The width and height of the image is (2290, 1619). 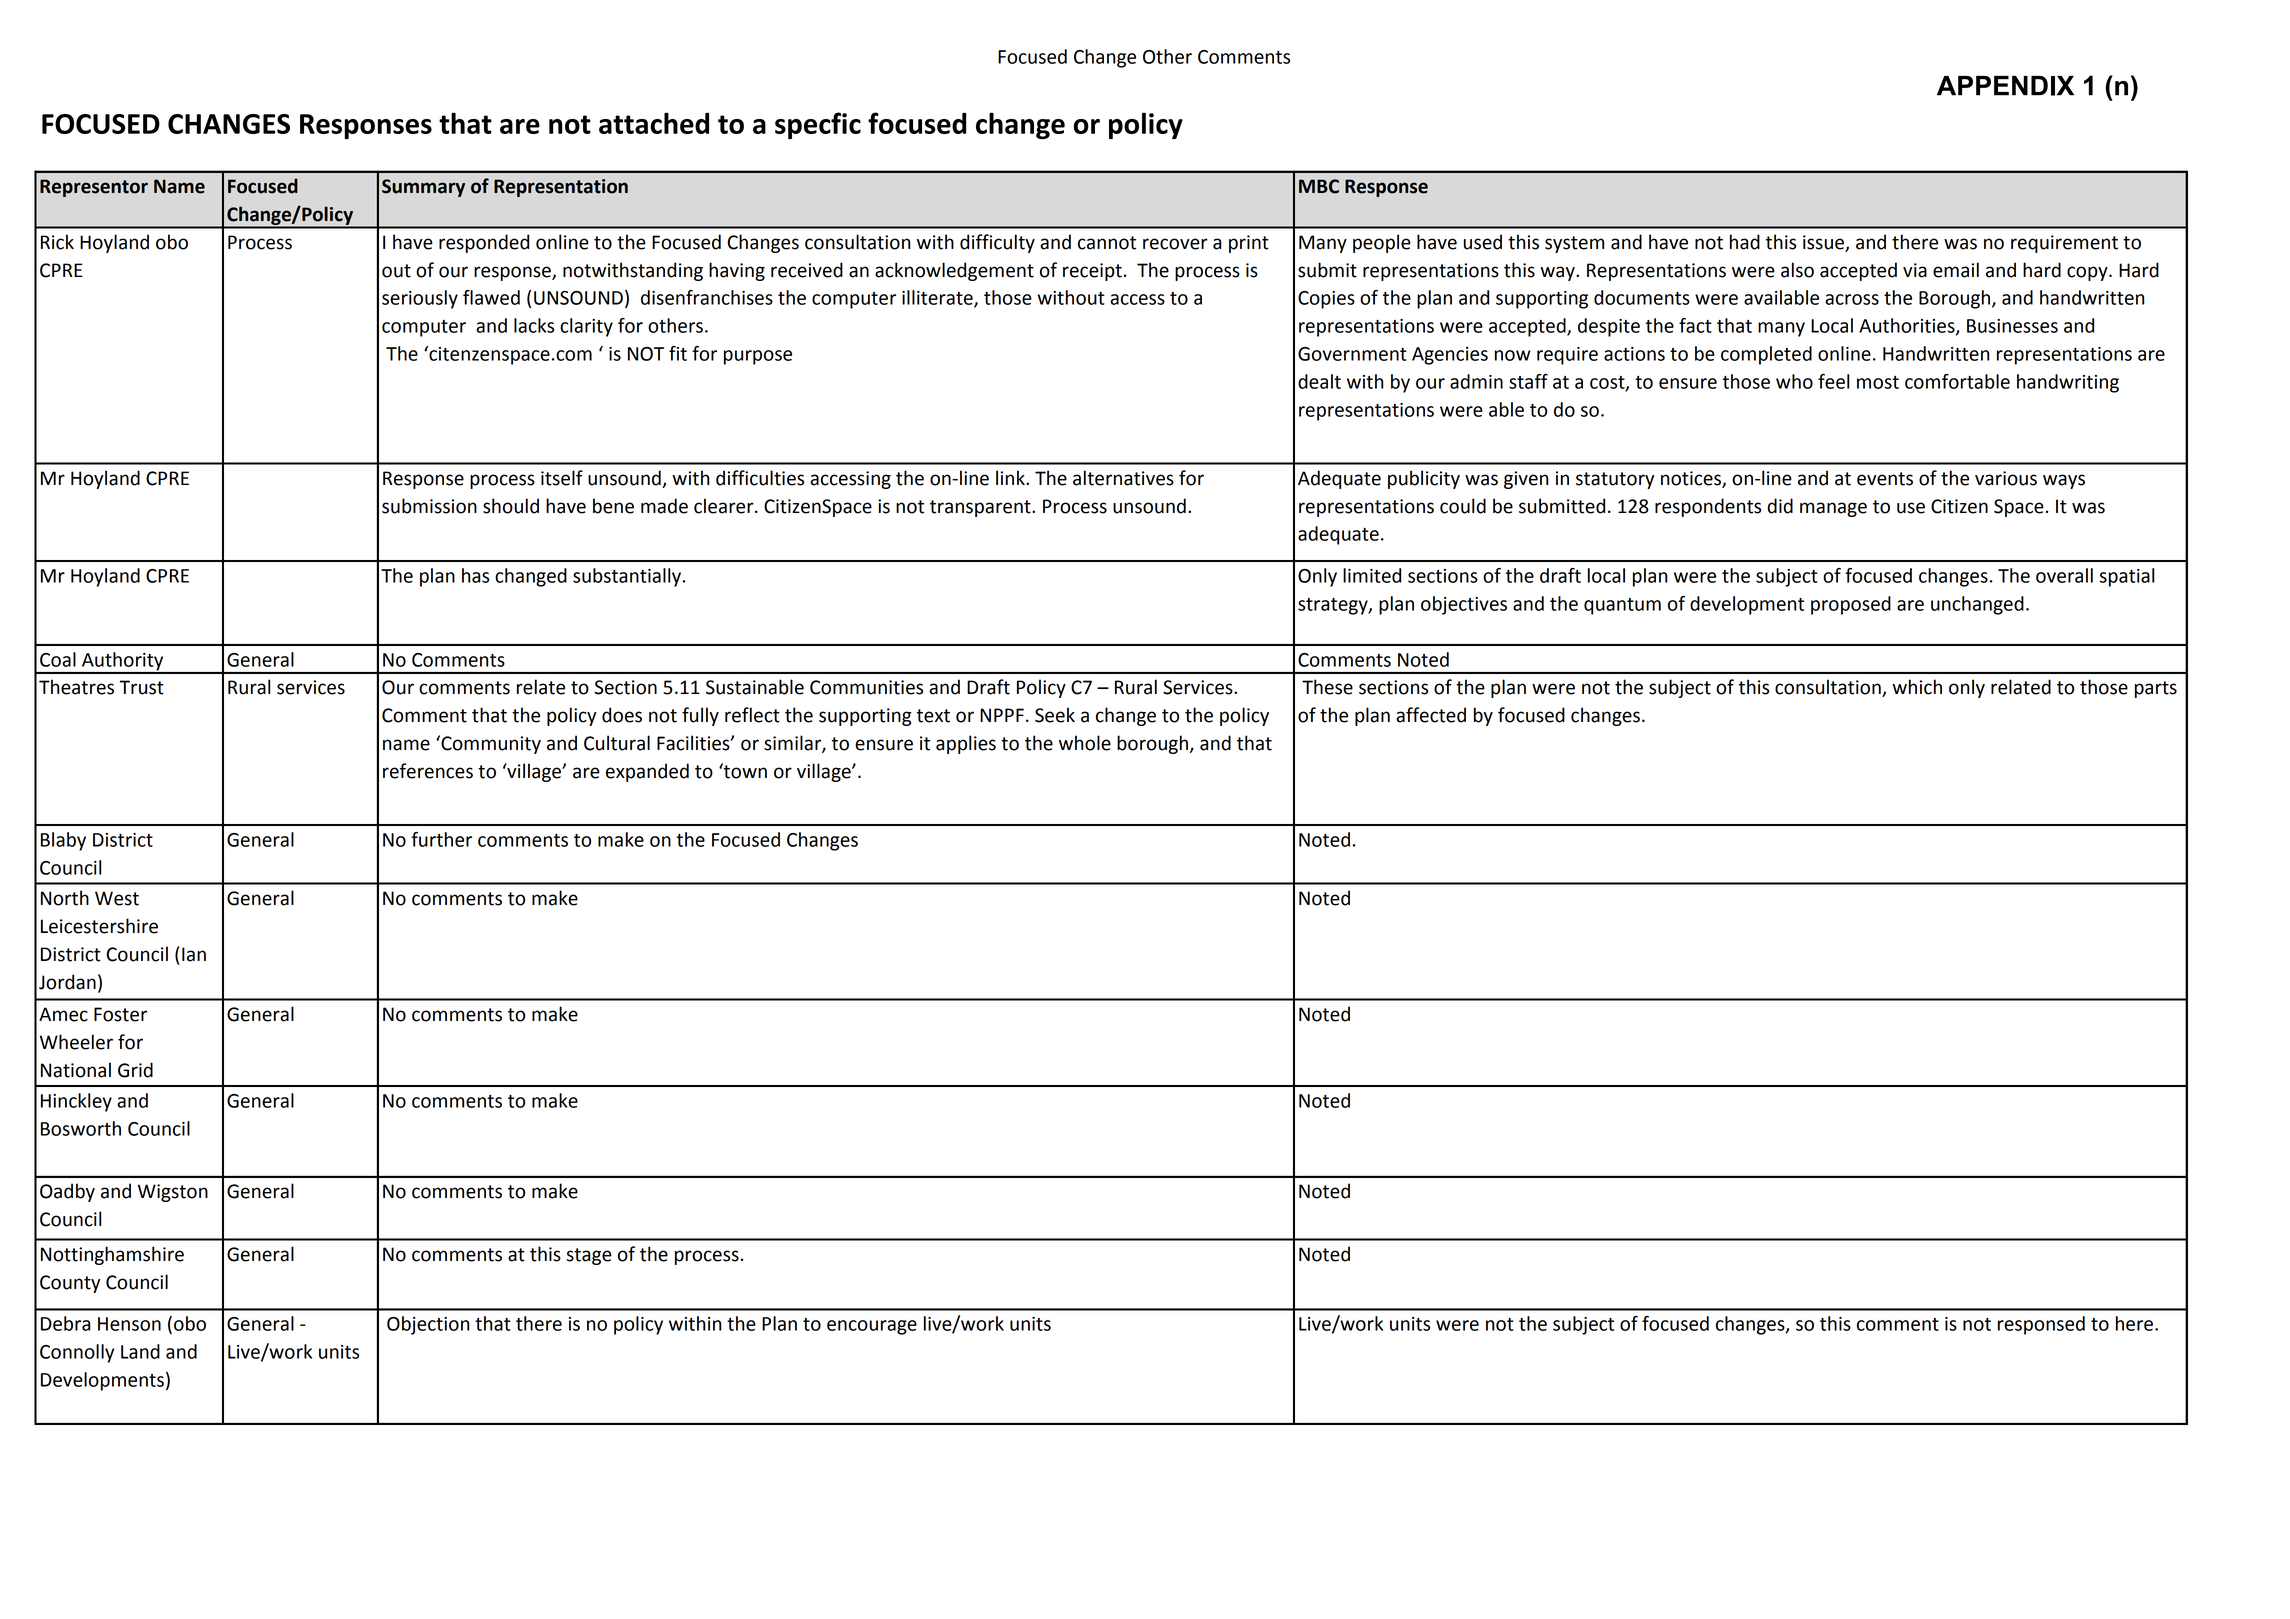 I want to click on whole, so click(x=1085, y=743).
